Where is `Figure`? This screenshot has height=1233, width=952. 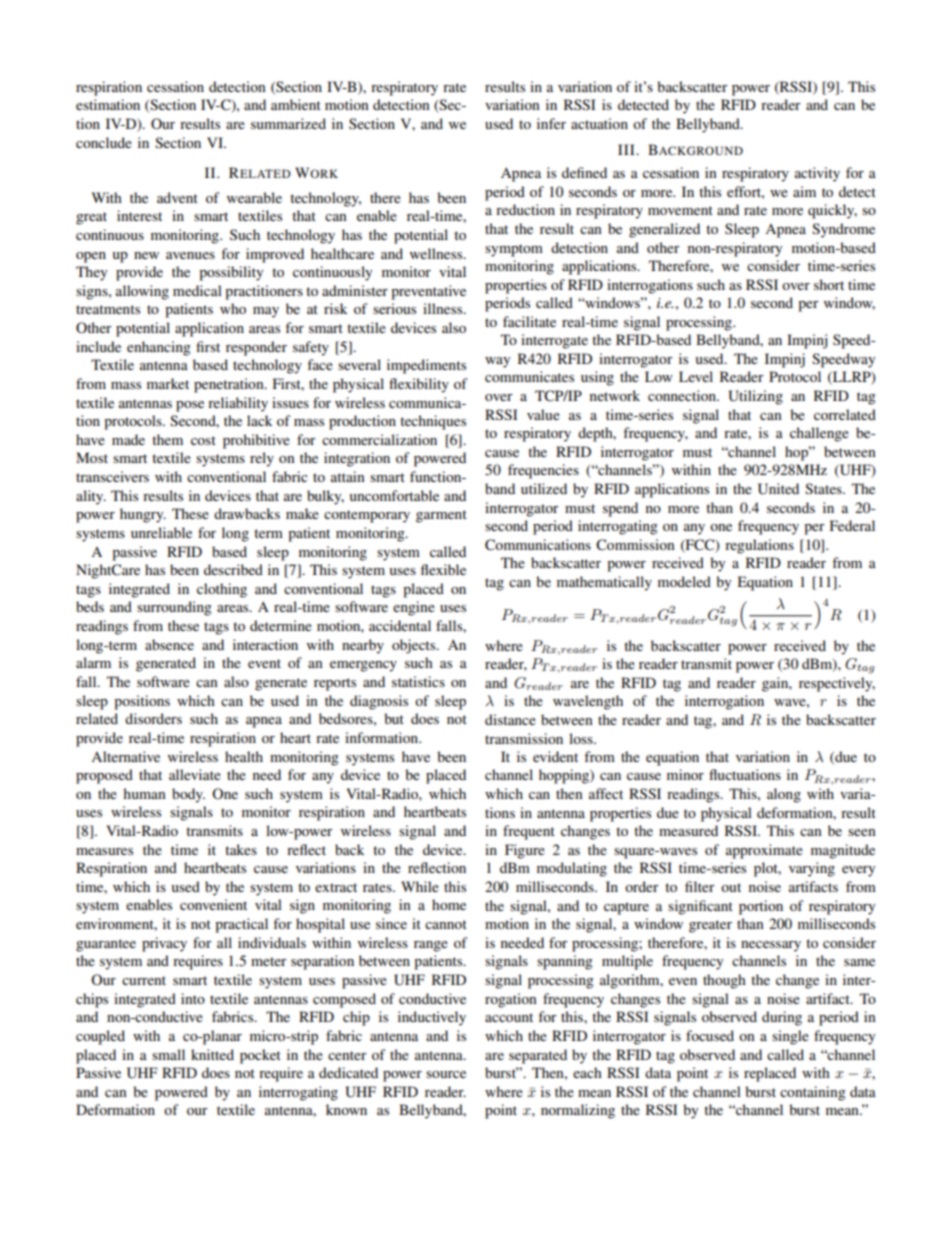 Figure is located at coordinates (525, 851).
